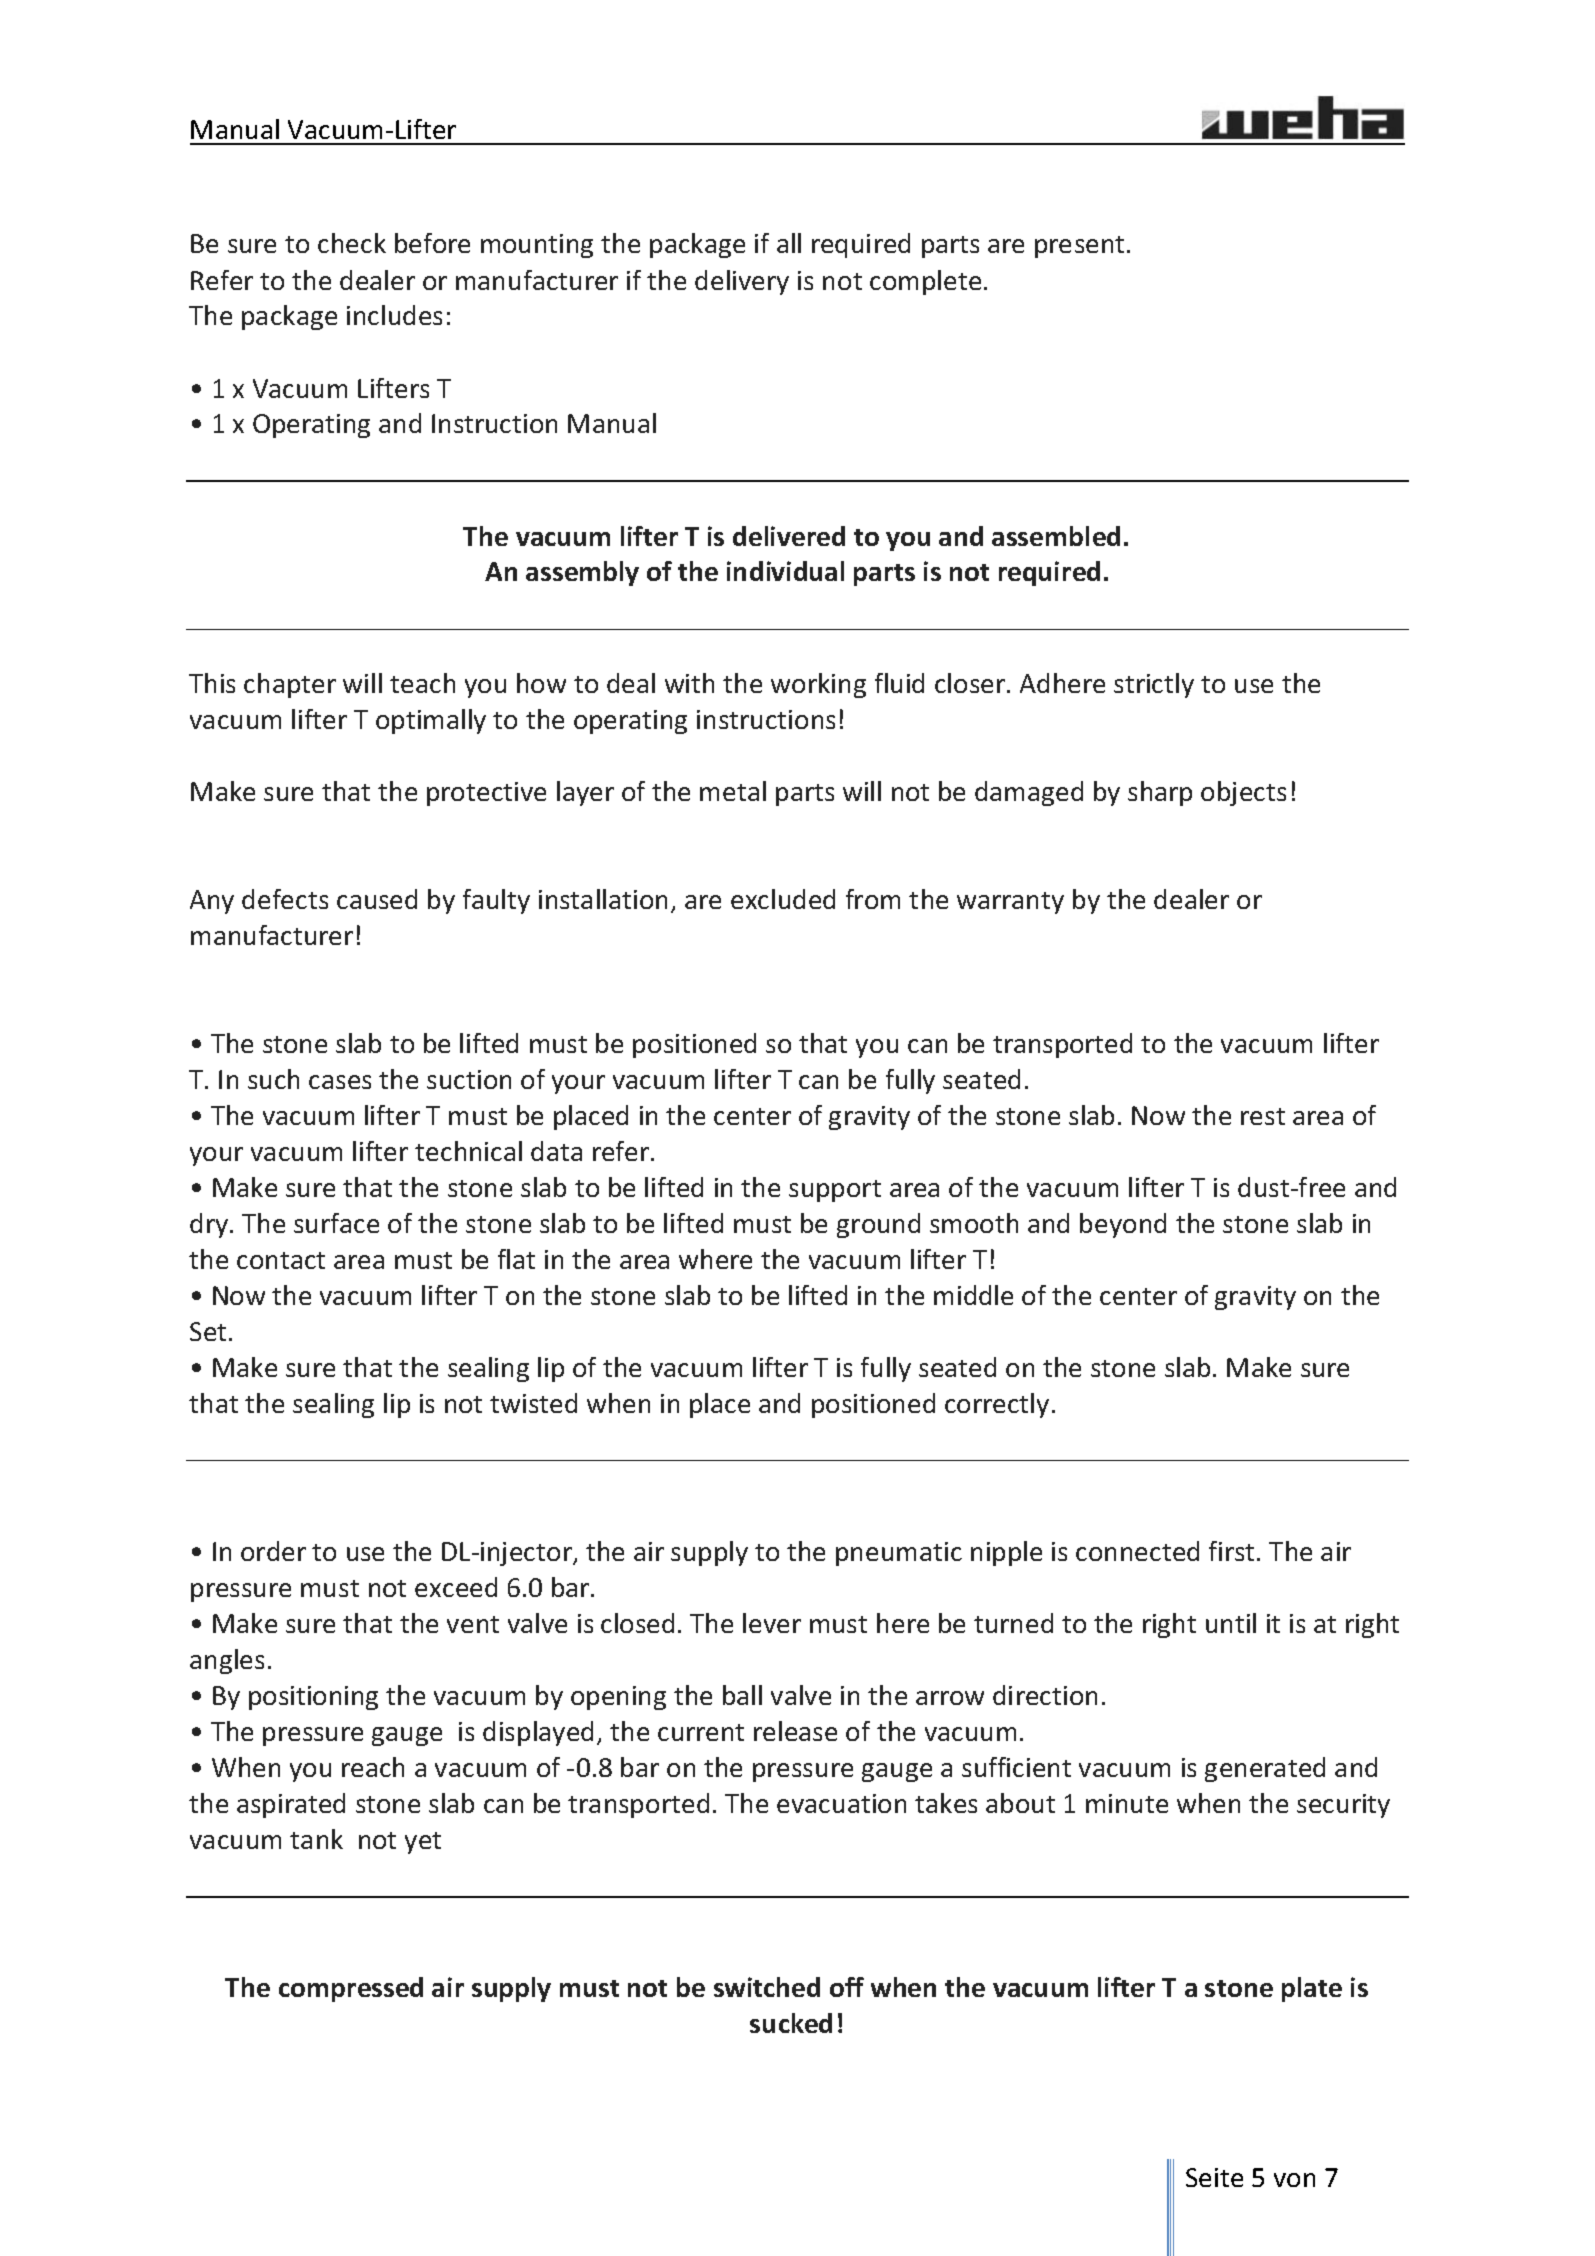 This page has width=1595, height=2256. What do you see at coordinates (394, 315) in the page?
I see `includes` at bounding box center [394, 315].
